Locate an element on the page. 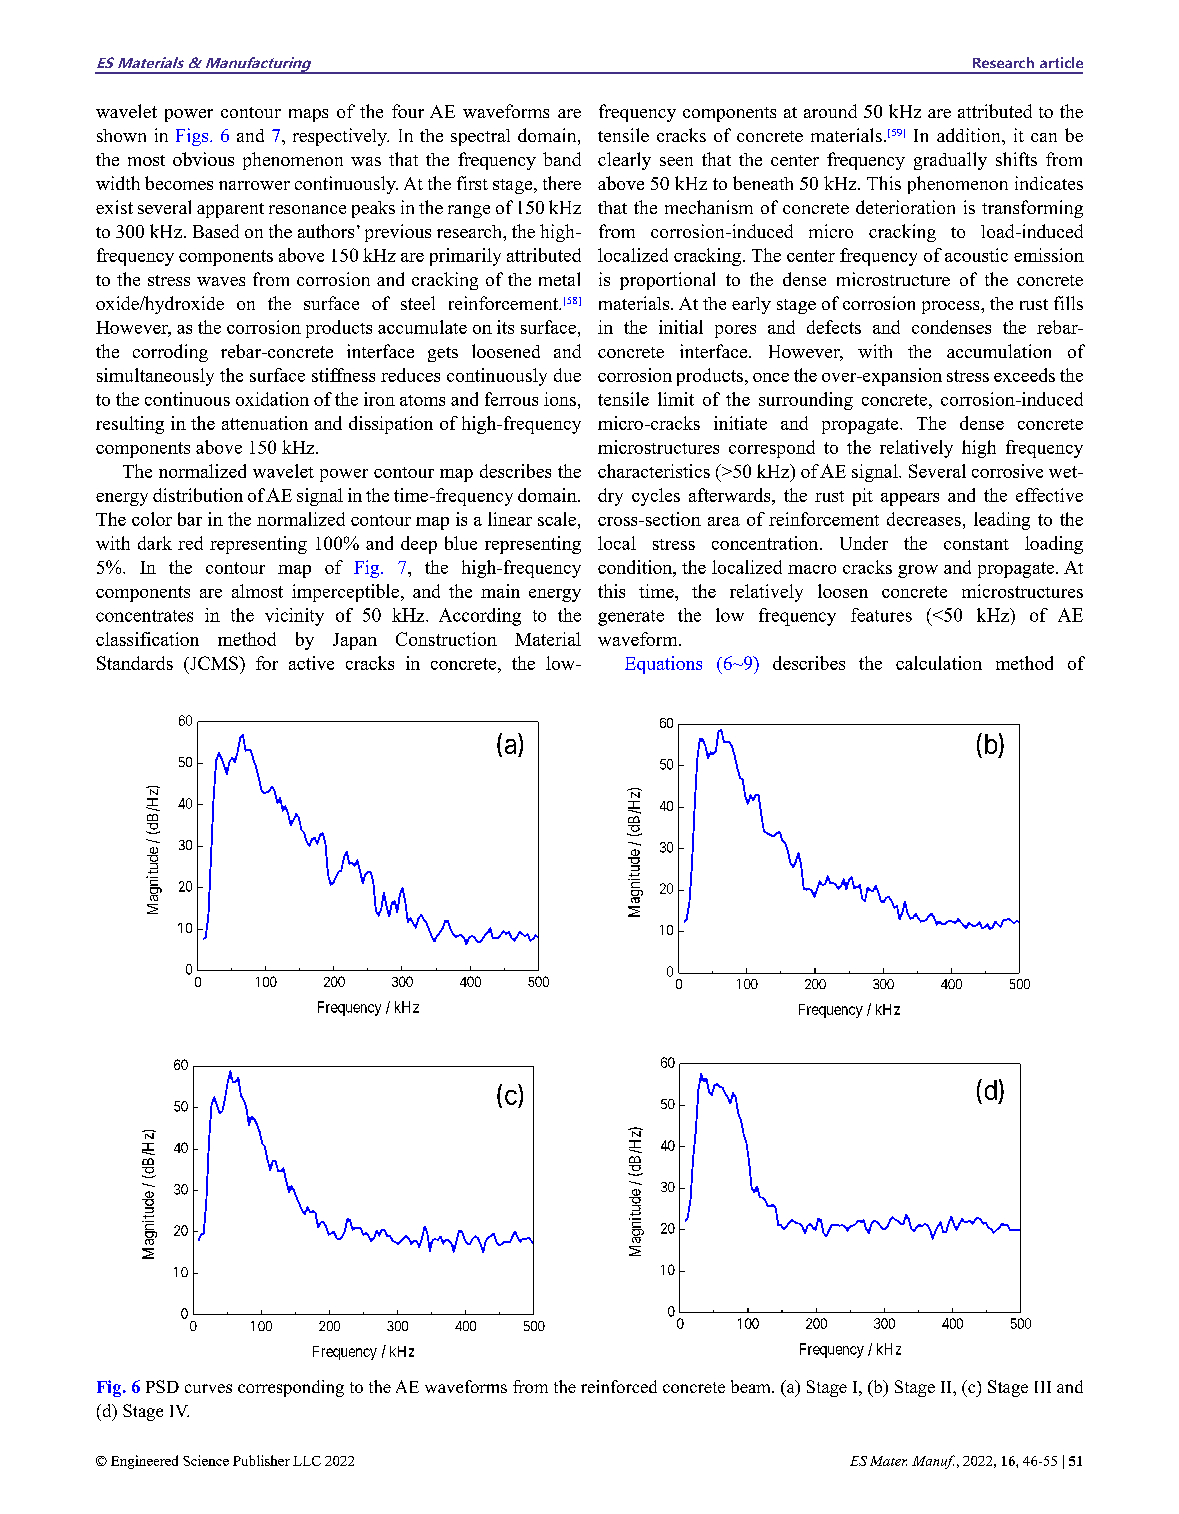 This page has width=1179, height=1514. characteristics is located at coordinates (654, 471).
